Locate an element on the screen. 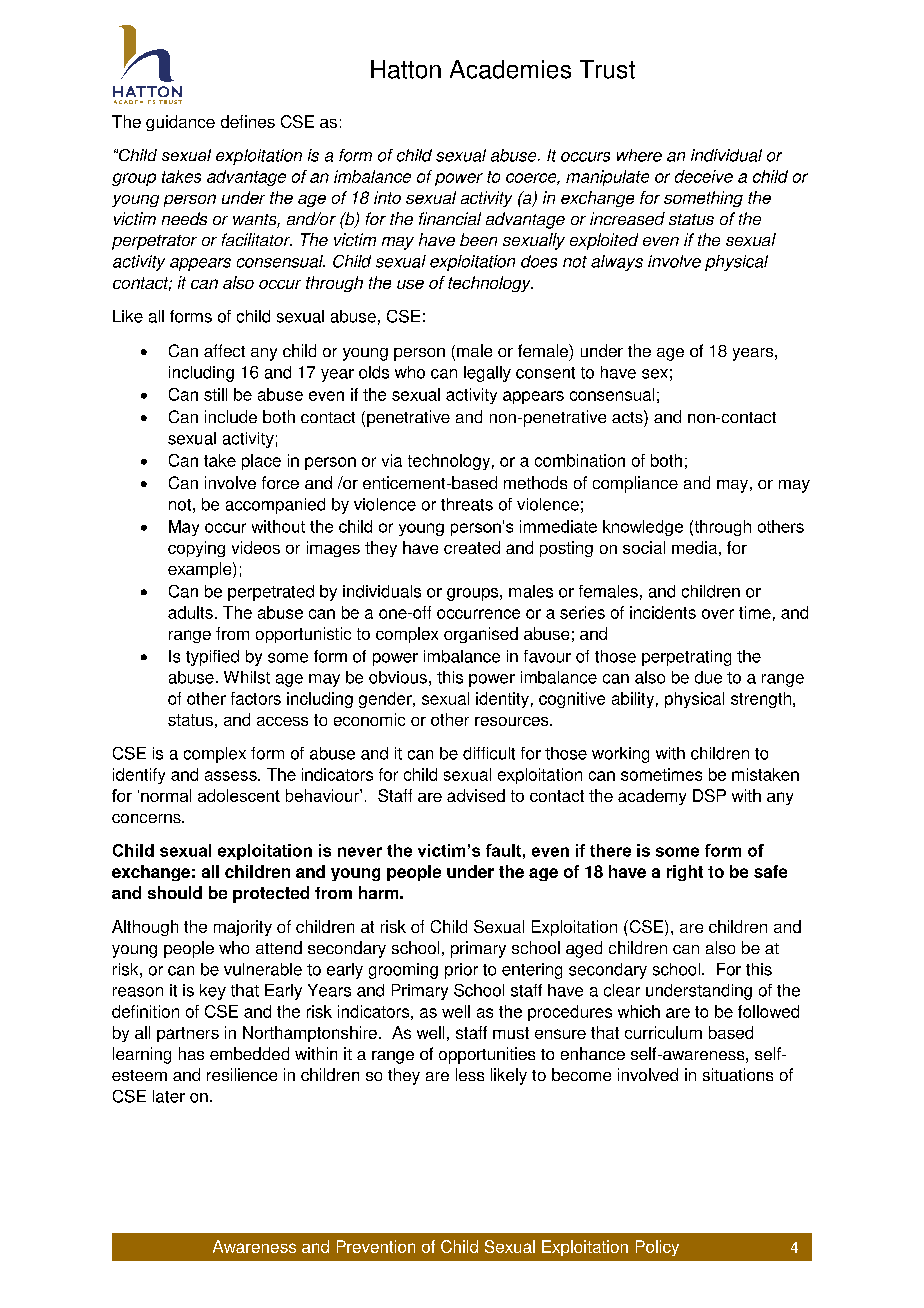 The image size is (924, 1308). Academies is located at coordinates (510, 69).
